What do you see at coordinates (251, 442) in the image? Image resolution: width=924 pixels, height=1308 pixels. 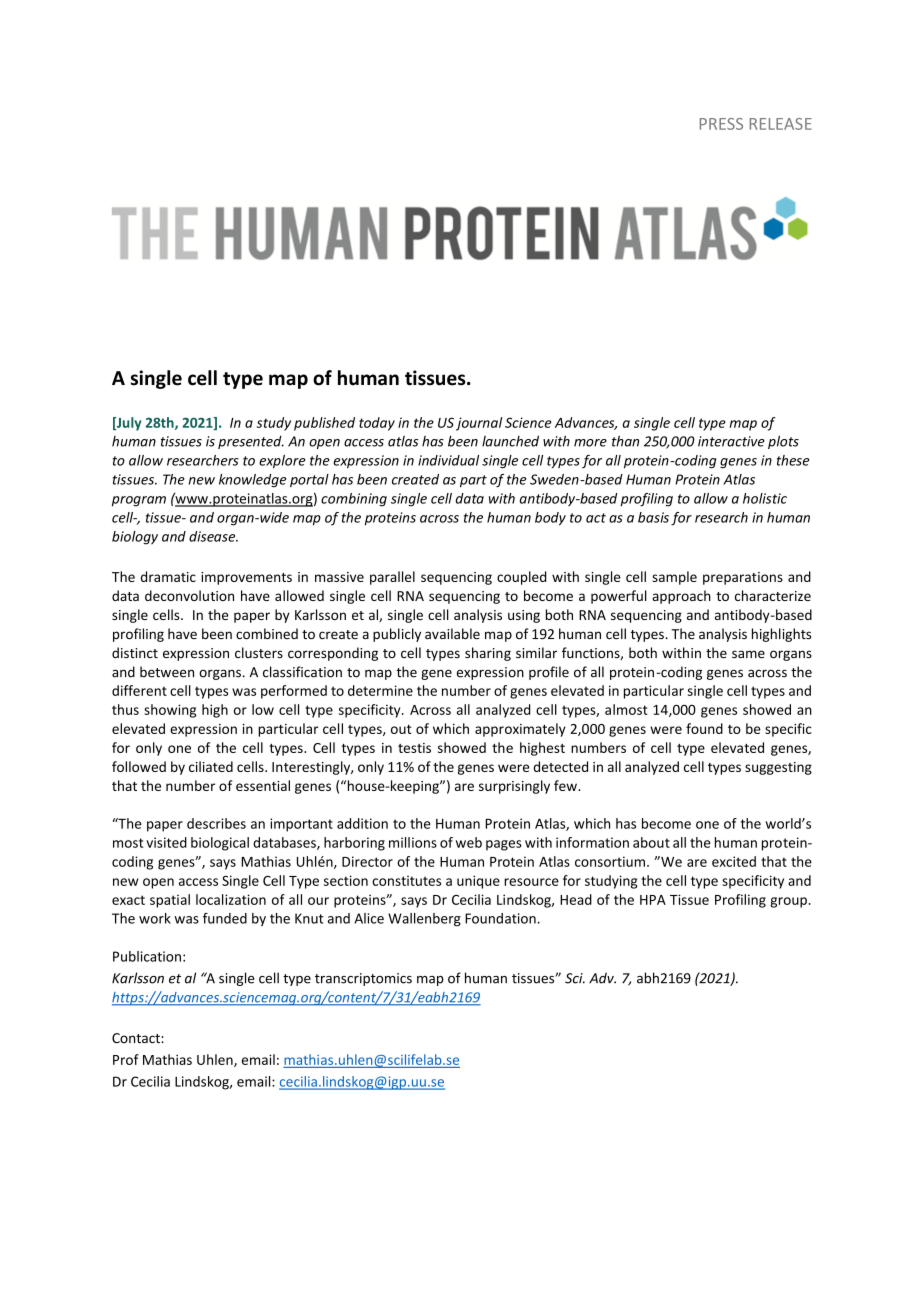 I see `presented` at bounding box center [251, 442].
